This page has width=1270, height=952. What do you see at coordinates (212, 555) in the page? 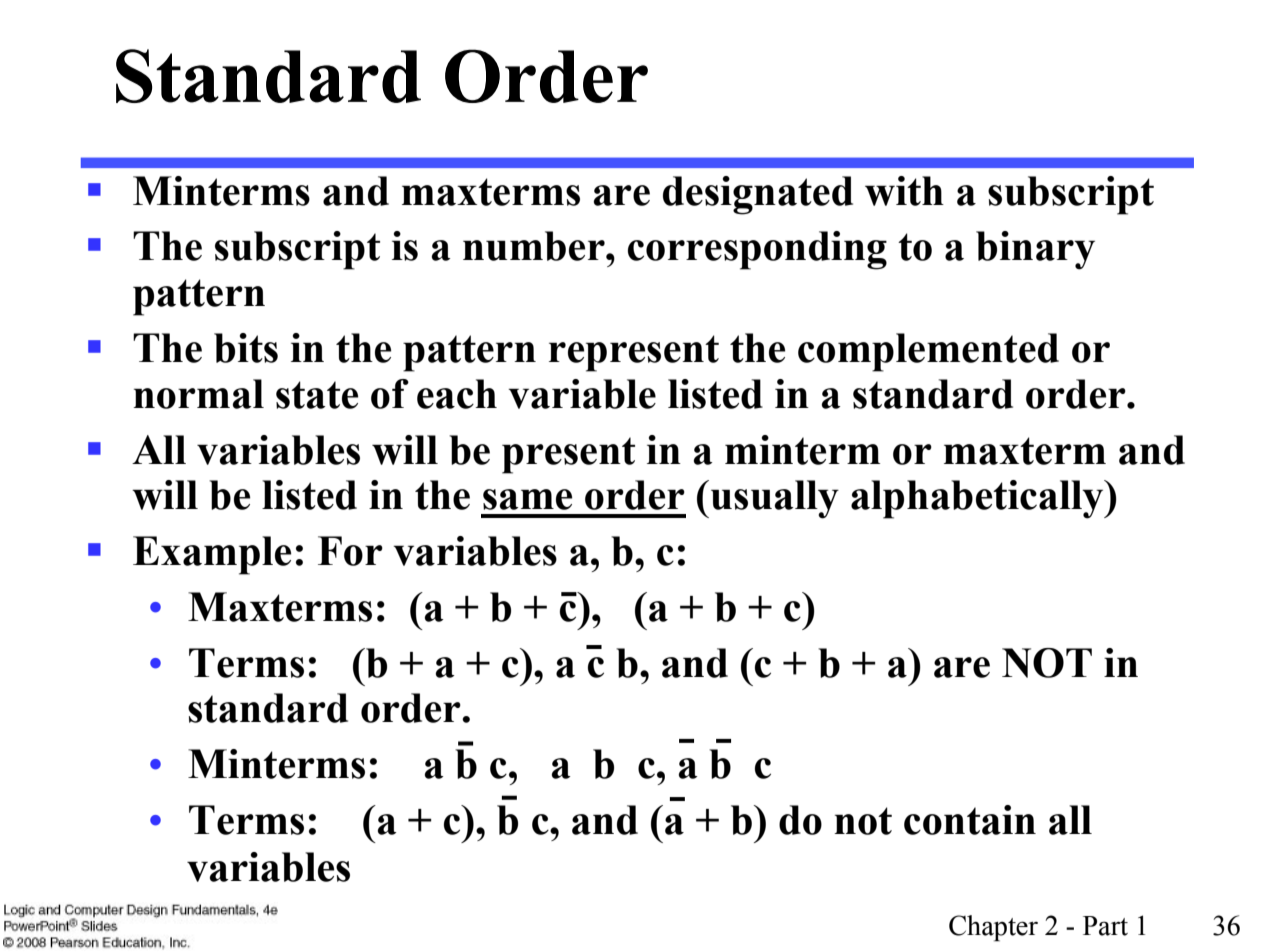
I see `Example` at bounding box center [212, 555].
